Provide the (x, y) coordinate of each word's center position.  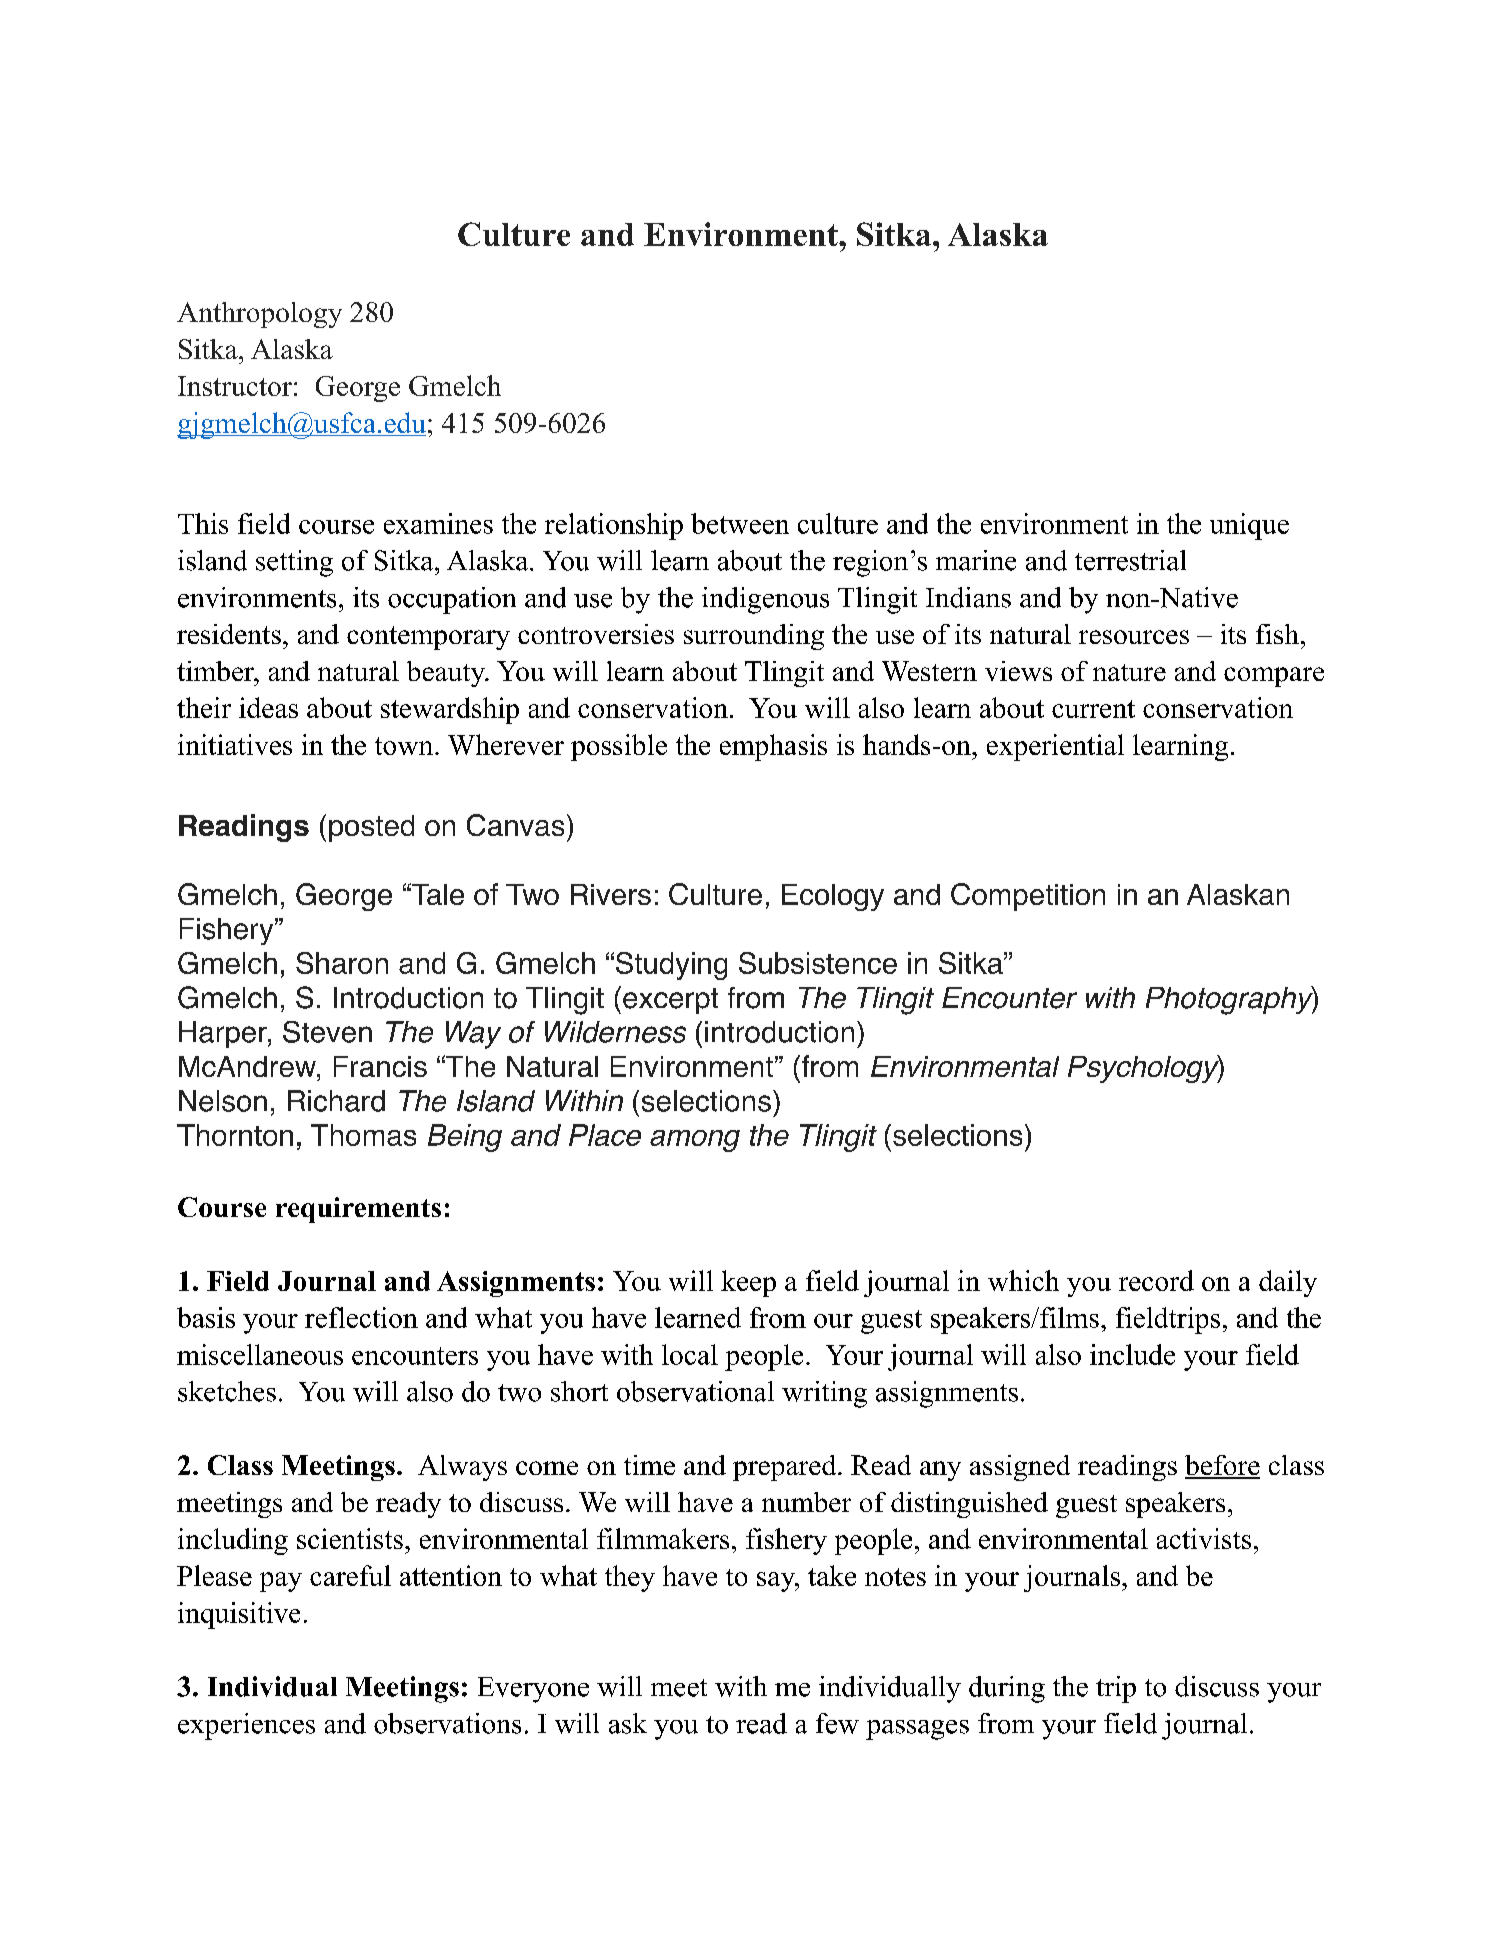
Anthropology (259, 315)
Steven (327, 1032)
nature (1129, 672)
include (1132, 1354)
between (740, 523)
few (837, 1723)
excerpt (670, 1001)
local (690, 1354)
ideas (268, 707)
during (1007, 1689)
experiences (246, 1726)
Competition (1028, 897)
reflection (361, 1317)
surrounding (754, 637)
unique (1249, 526)
